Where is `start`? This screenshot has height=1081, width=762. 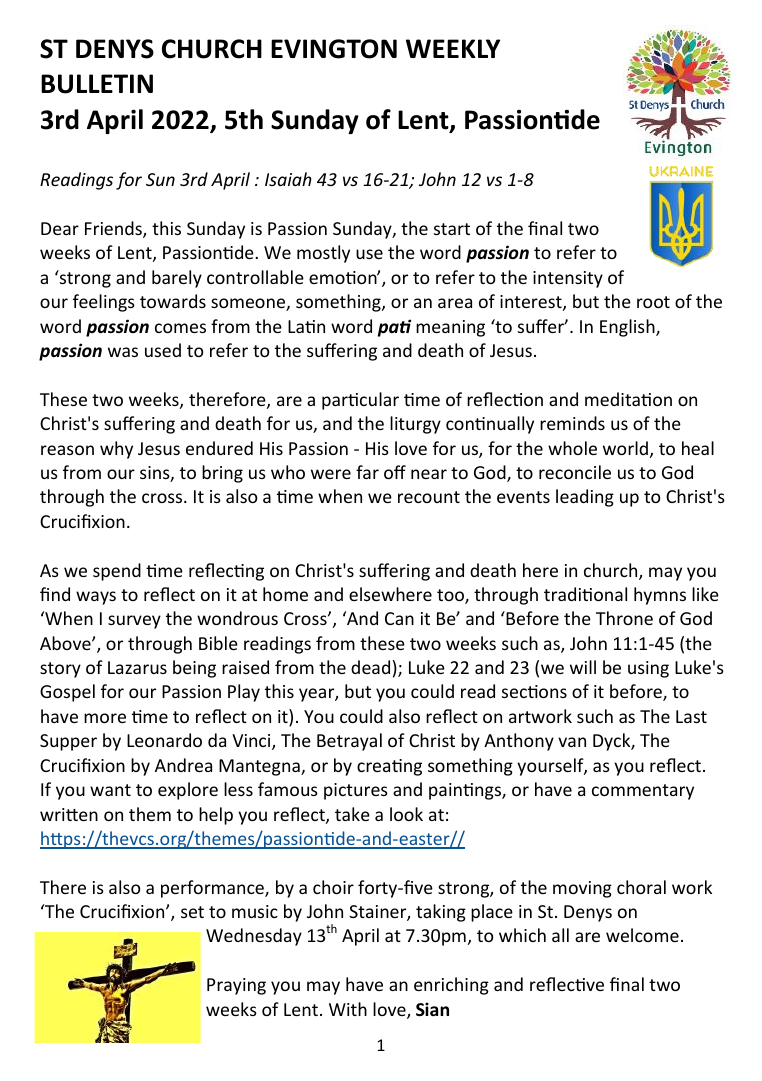
start is located at coordinates (452, 229).
